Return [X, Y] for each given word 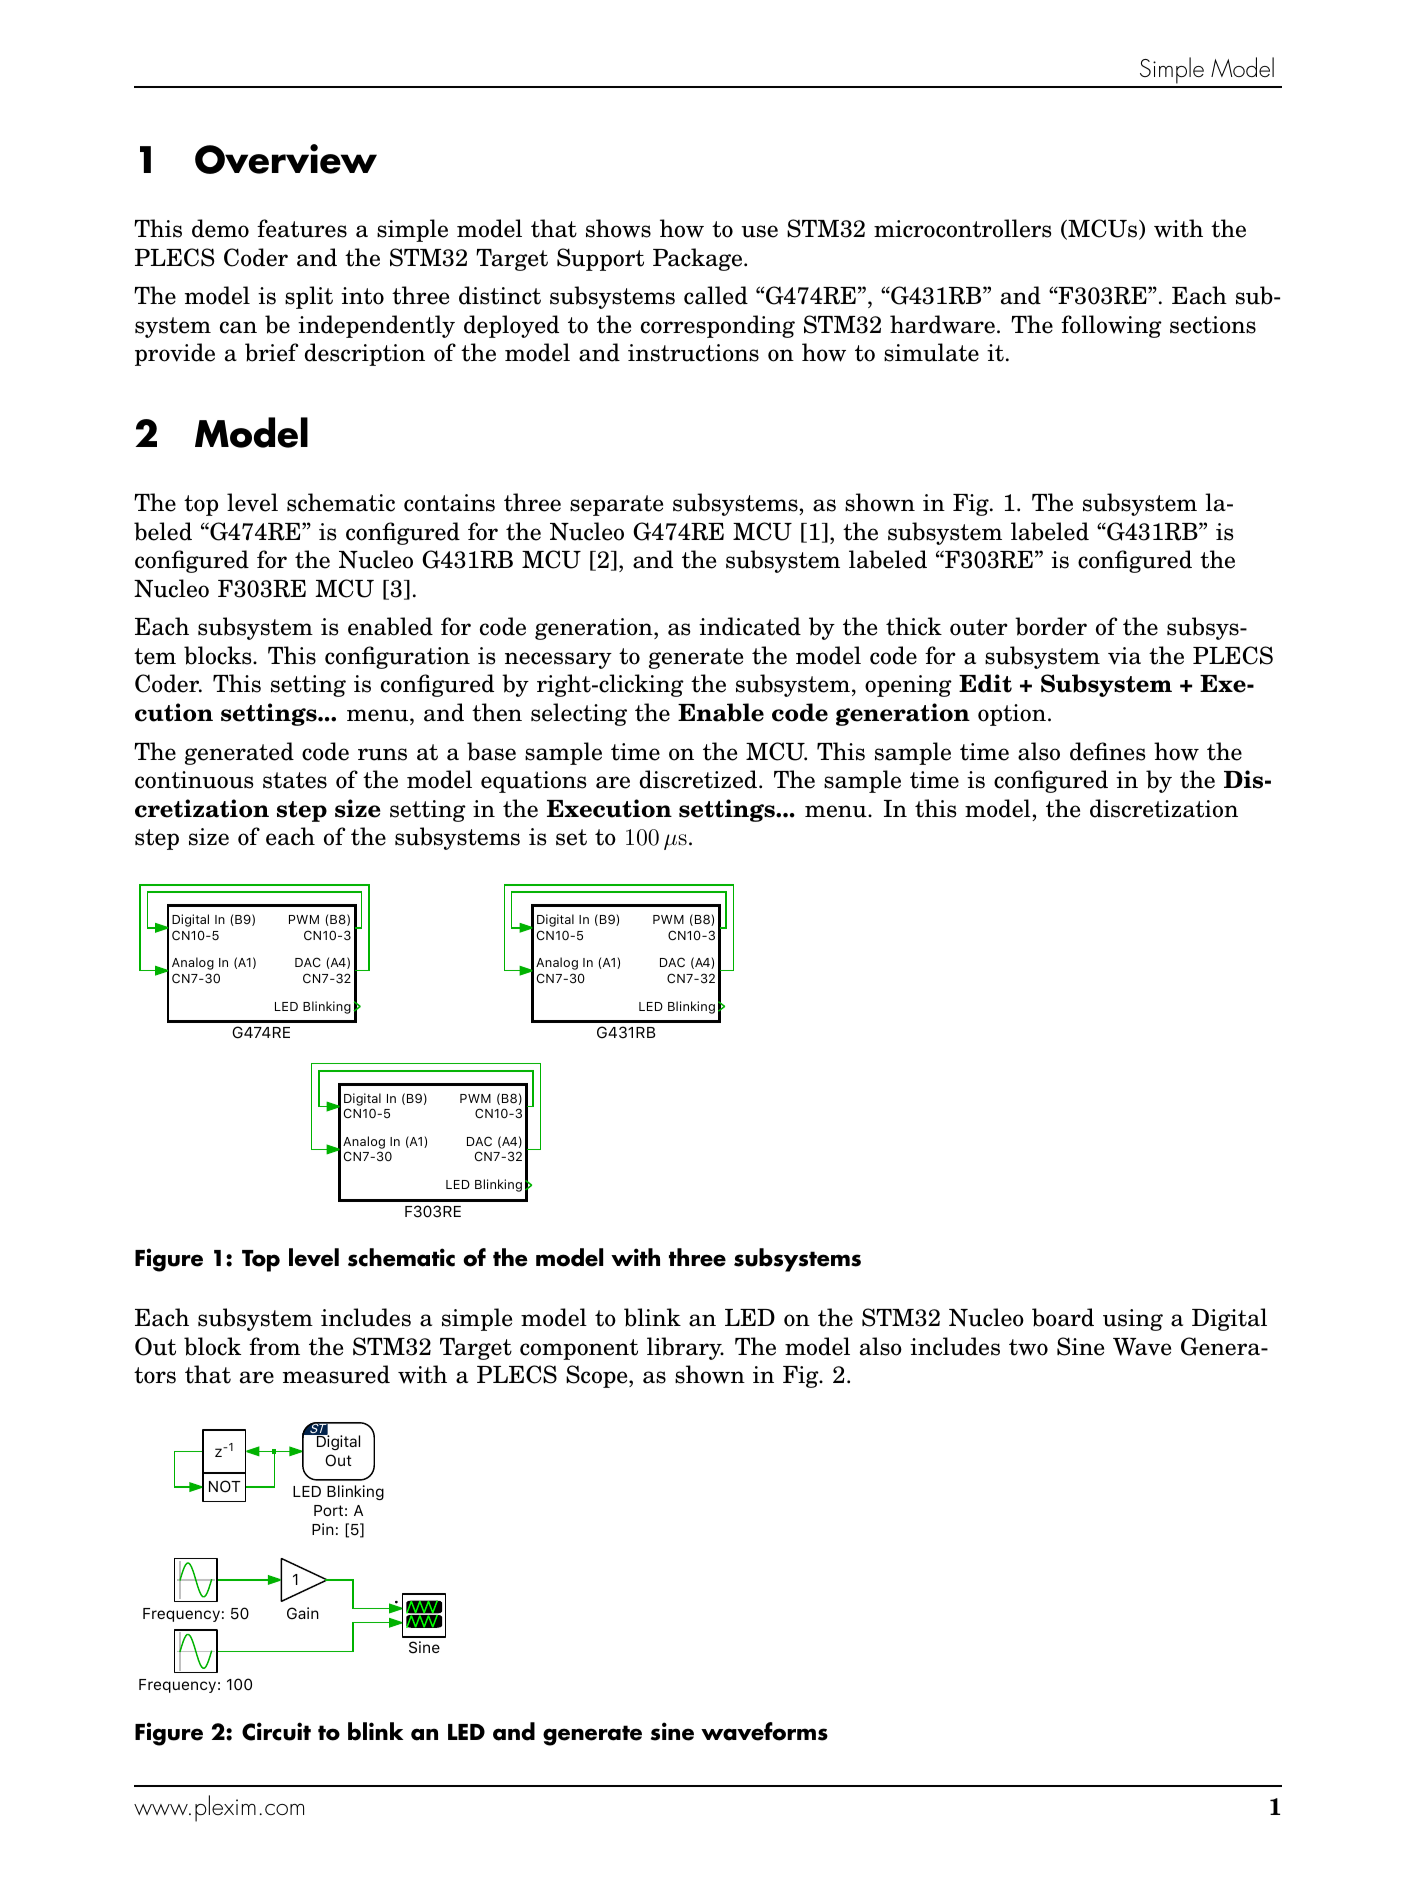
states [295, 780]
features [302, 228]
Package [699, 259]
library [685, 1348]
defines [1108, 751]
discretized [699, 779]
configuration [397, 657]
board [1063, 1317]
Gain [303, 1613]
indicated [750, 626]
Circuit [276, 1731]
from [274, 1346]
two [1028, 1347]
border [1051, 626]
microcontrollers [963, 228]
